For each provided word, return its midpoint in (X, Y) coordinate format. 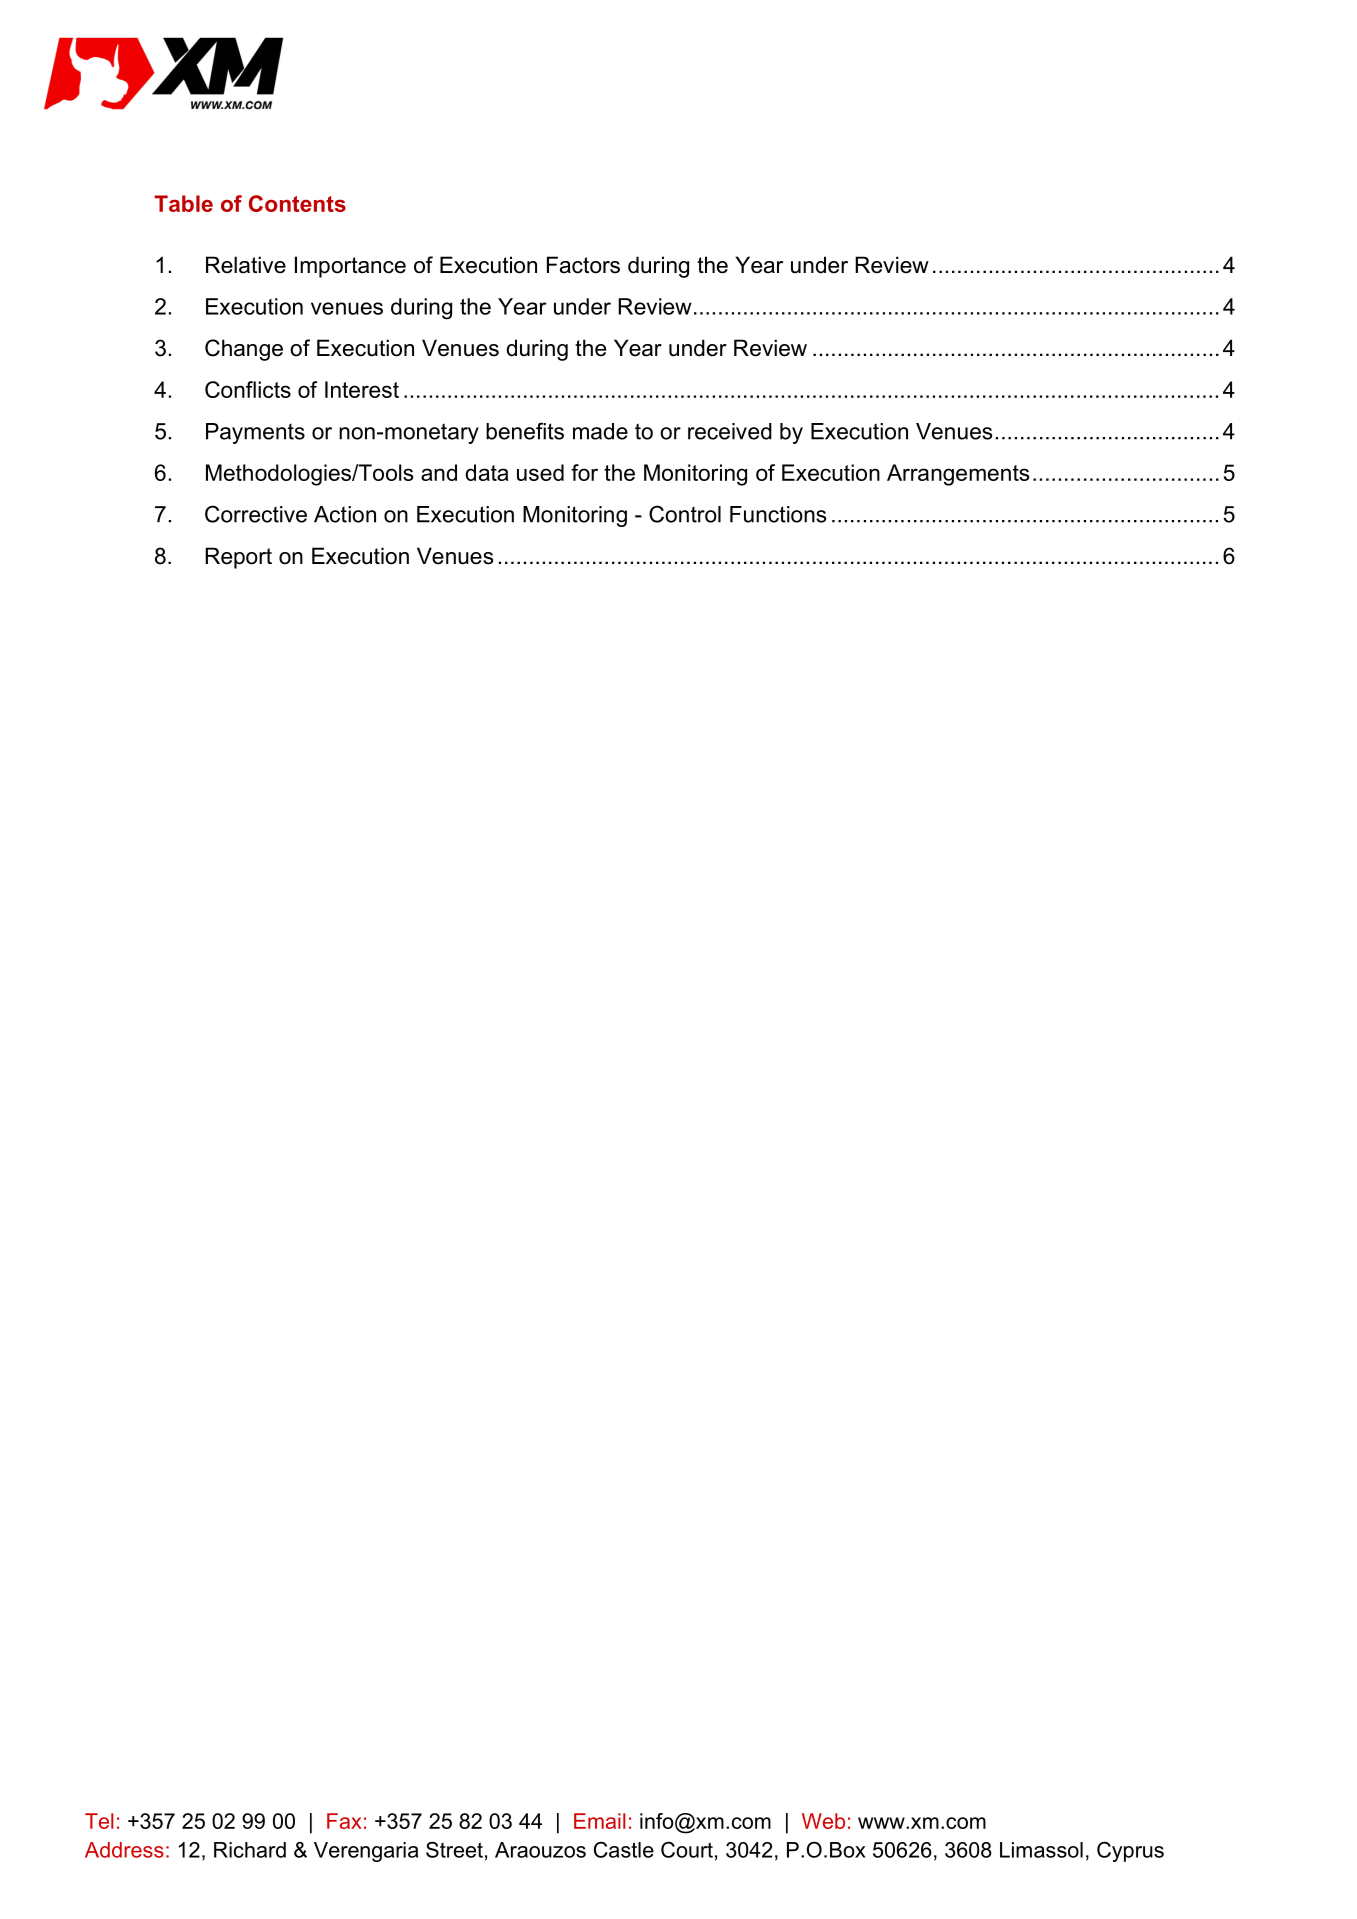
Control (685, 514)
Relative (246, 265)
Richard (250, 1850)
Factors (583, 265)
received (730, 431)
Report (238, 558)
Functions (778, 514)
